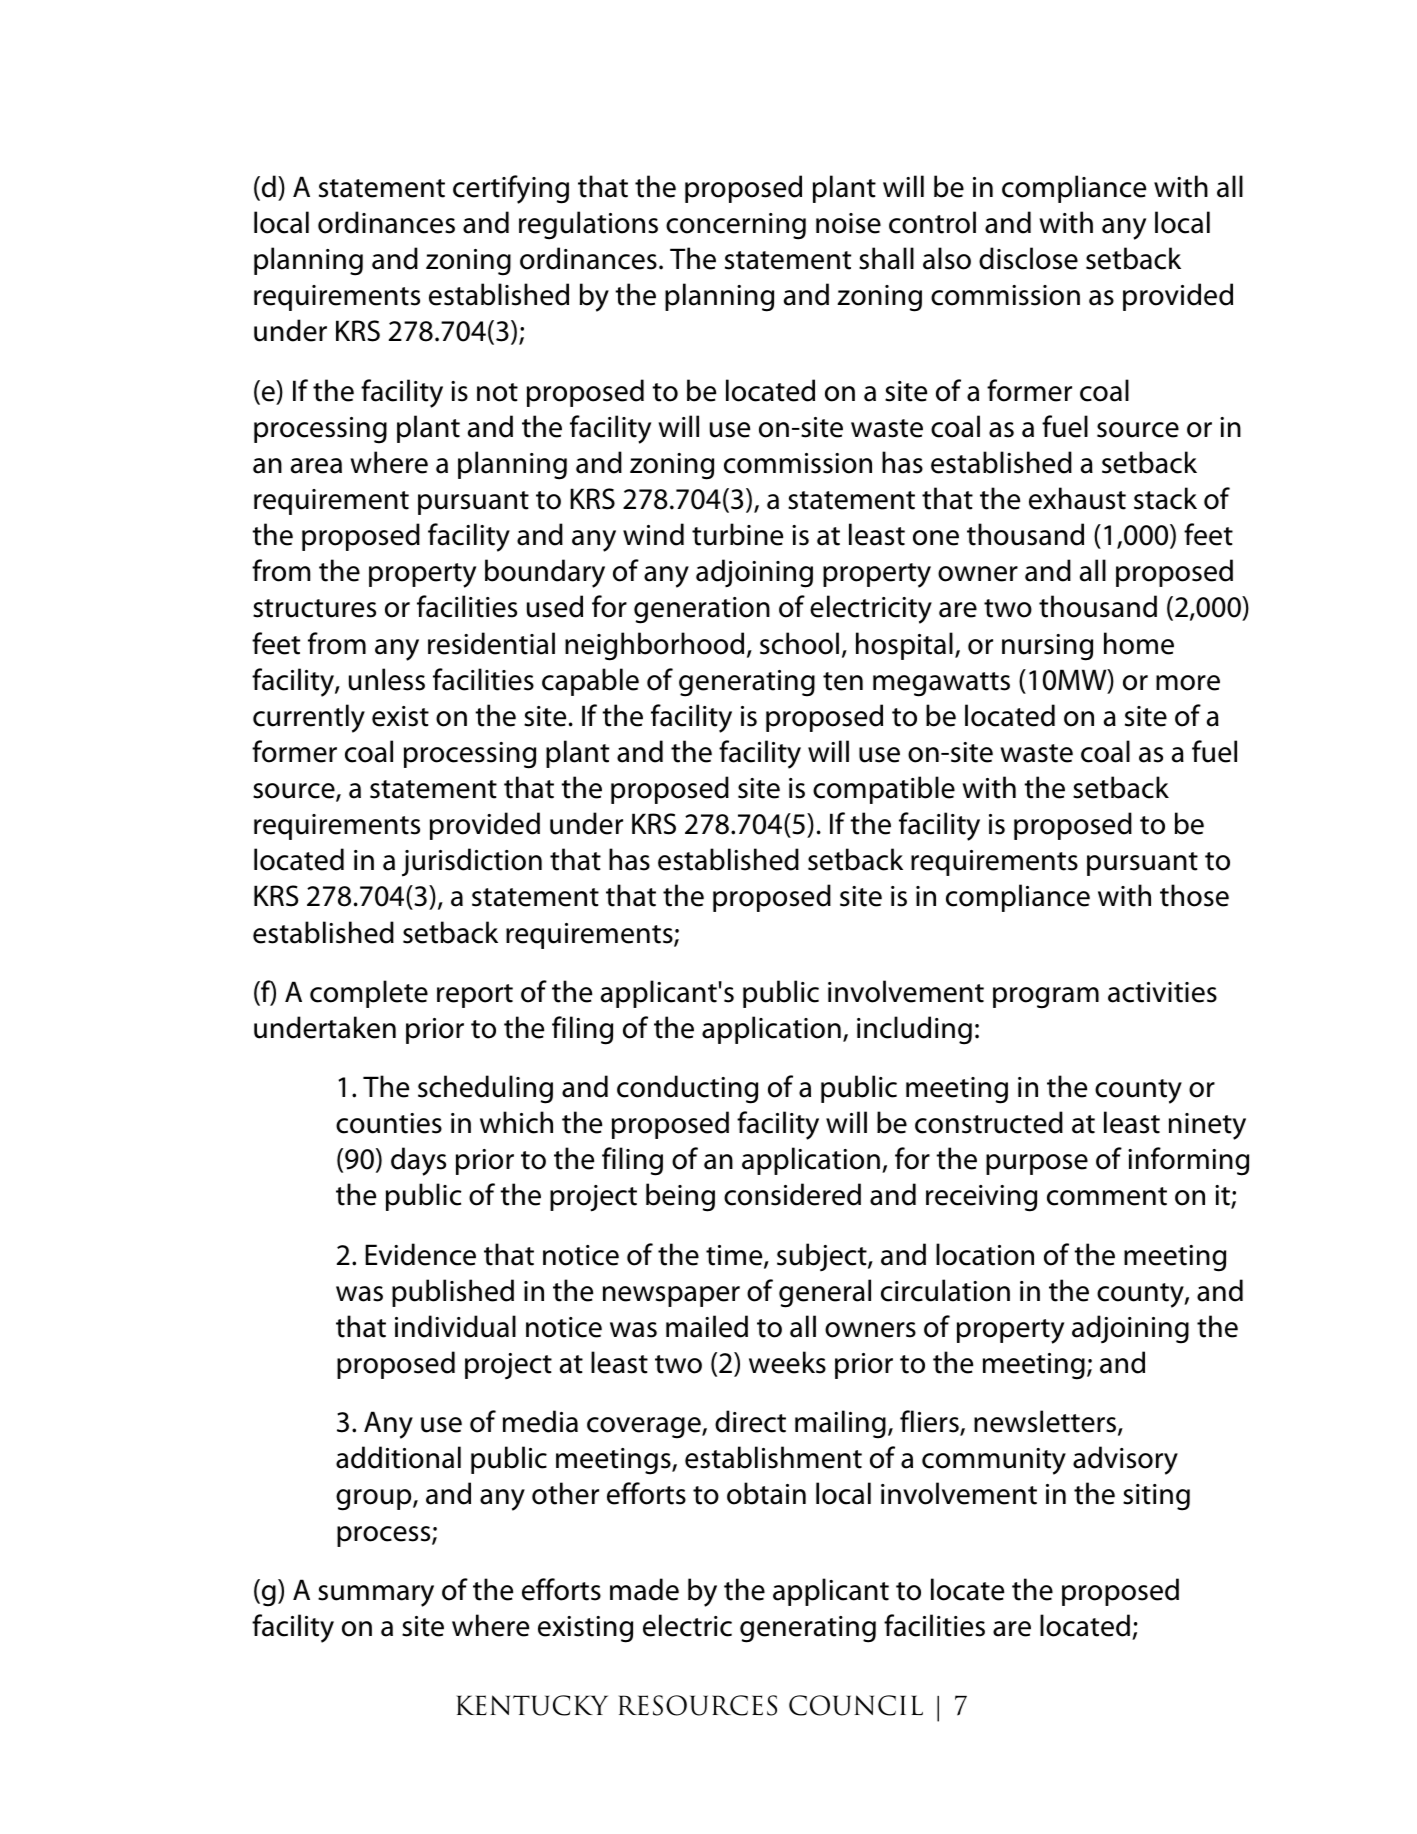 The image size is (1417, 1834). Describe the element at coordinates (736, 226) in the screenshot. I see `concerning` at that location.
